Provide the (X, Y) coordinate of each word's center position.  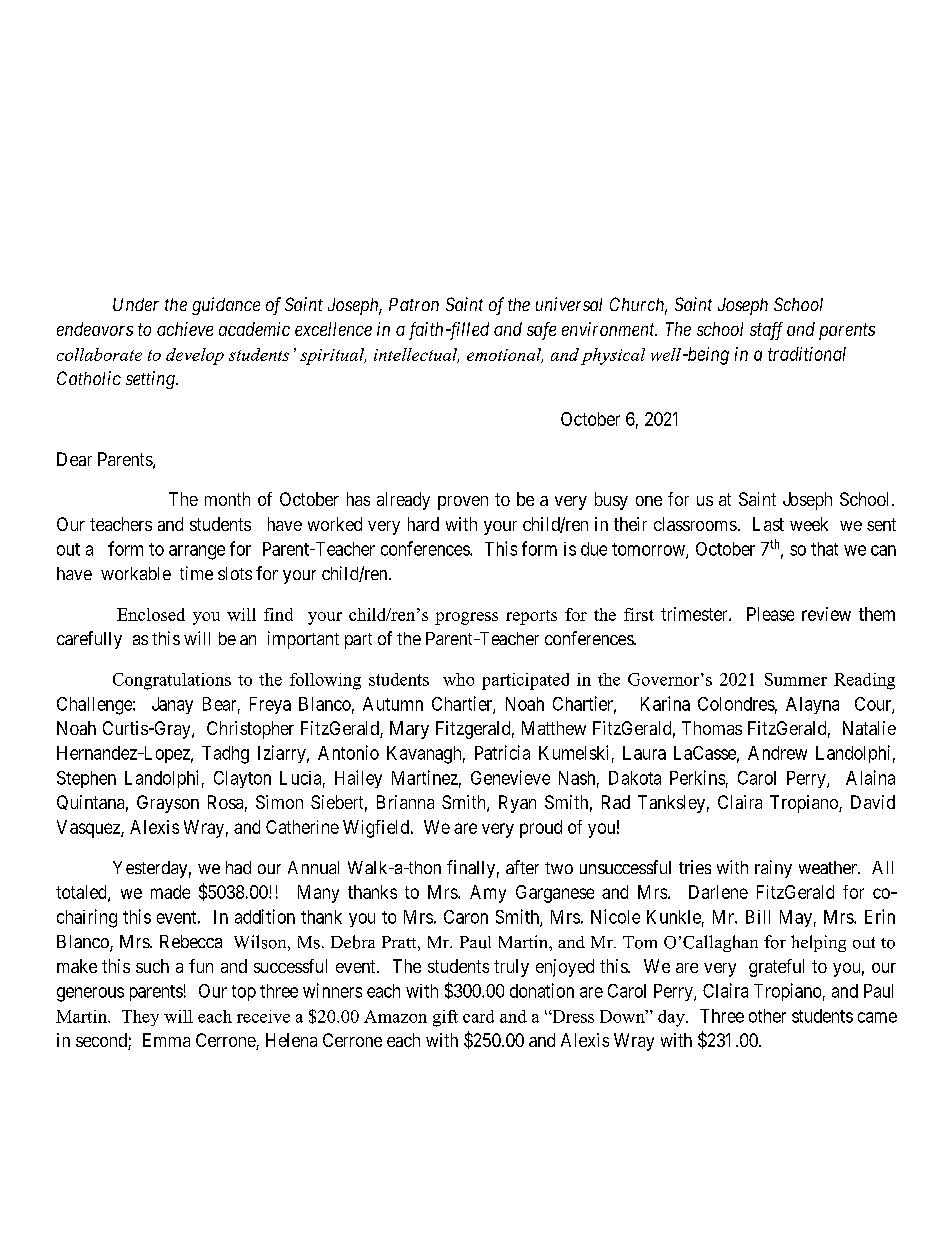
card (478, 1016)
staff (766, 331)
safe (541, 331)
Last (768, 524)
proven (463, 503)
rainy (773, 869)
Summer (796, 679)
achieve (185, 329)
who (458, 679)
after (522, 867)
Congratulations (172, 681)
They (140, 1018)
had (238, 867)
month (227, 499)
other (767, 1016)
